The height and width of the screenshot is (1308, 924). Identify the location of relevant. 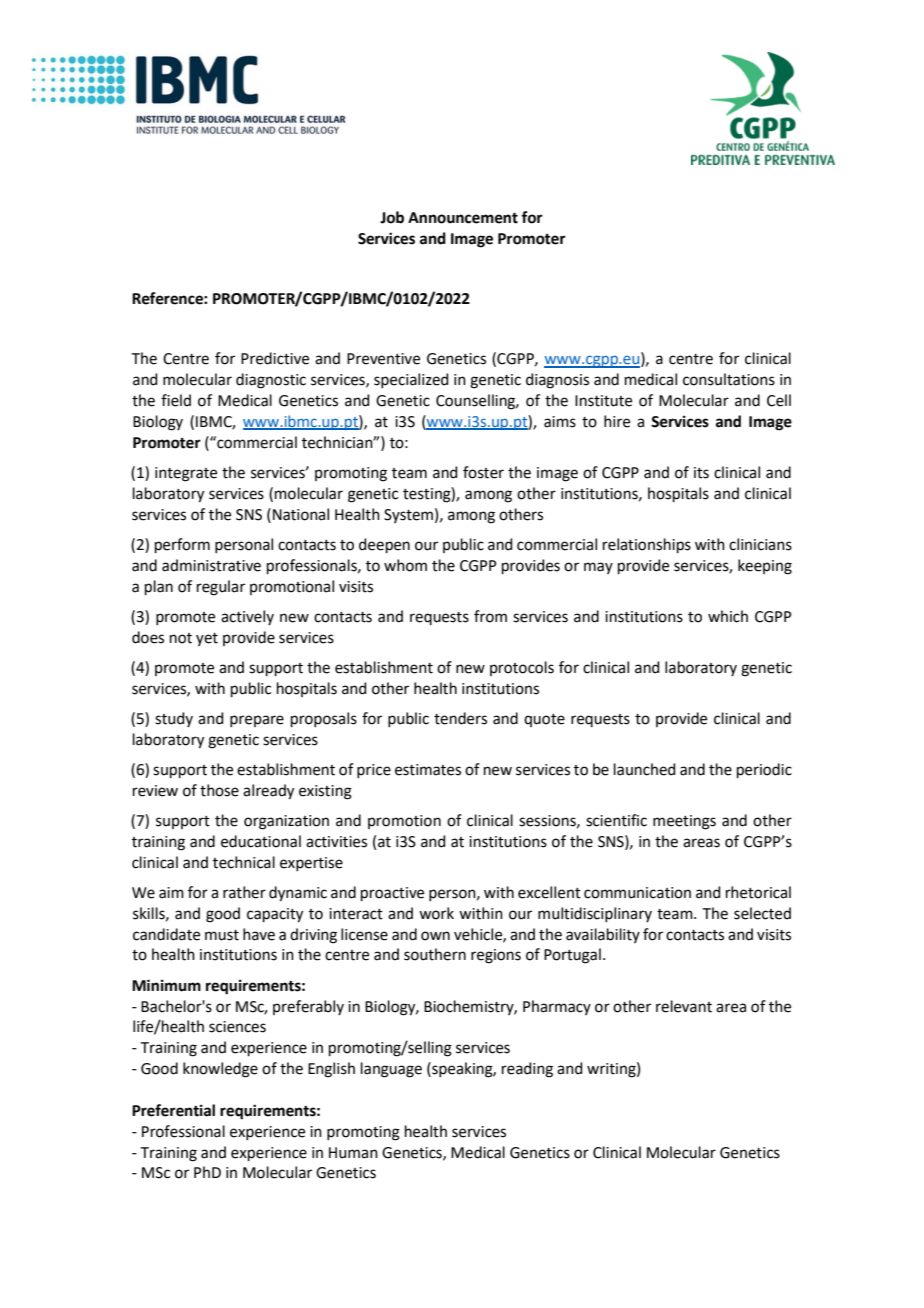
(684, 1006).
